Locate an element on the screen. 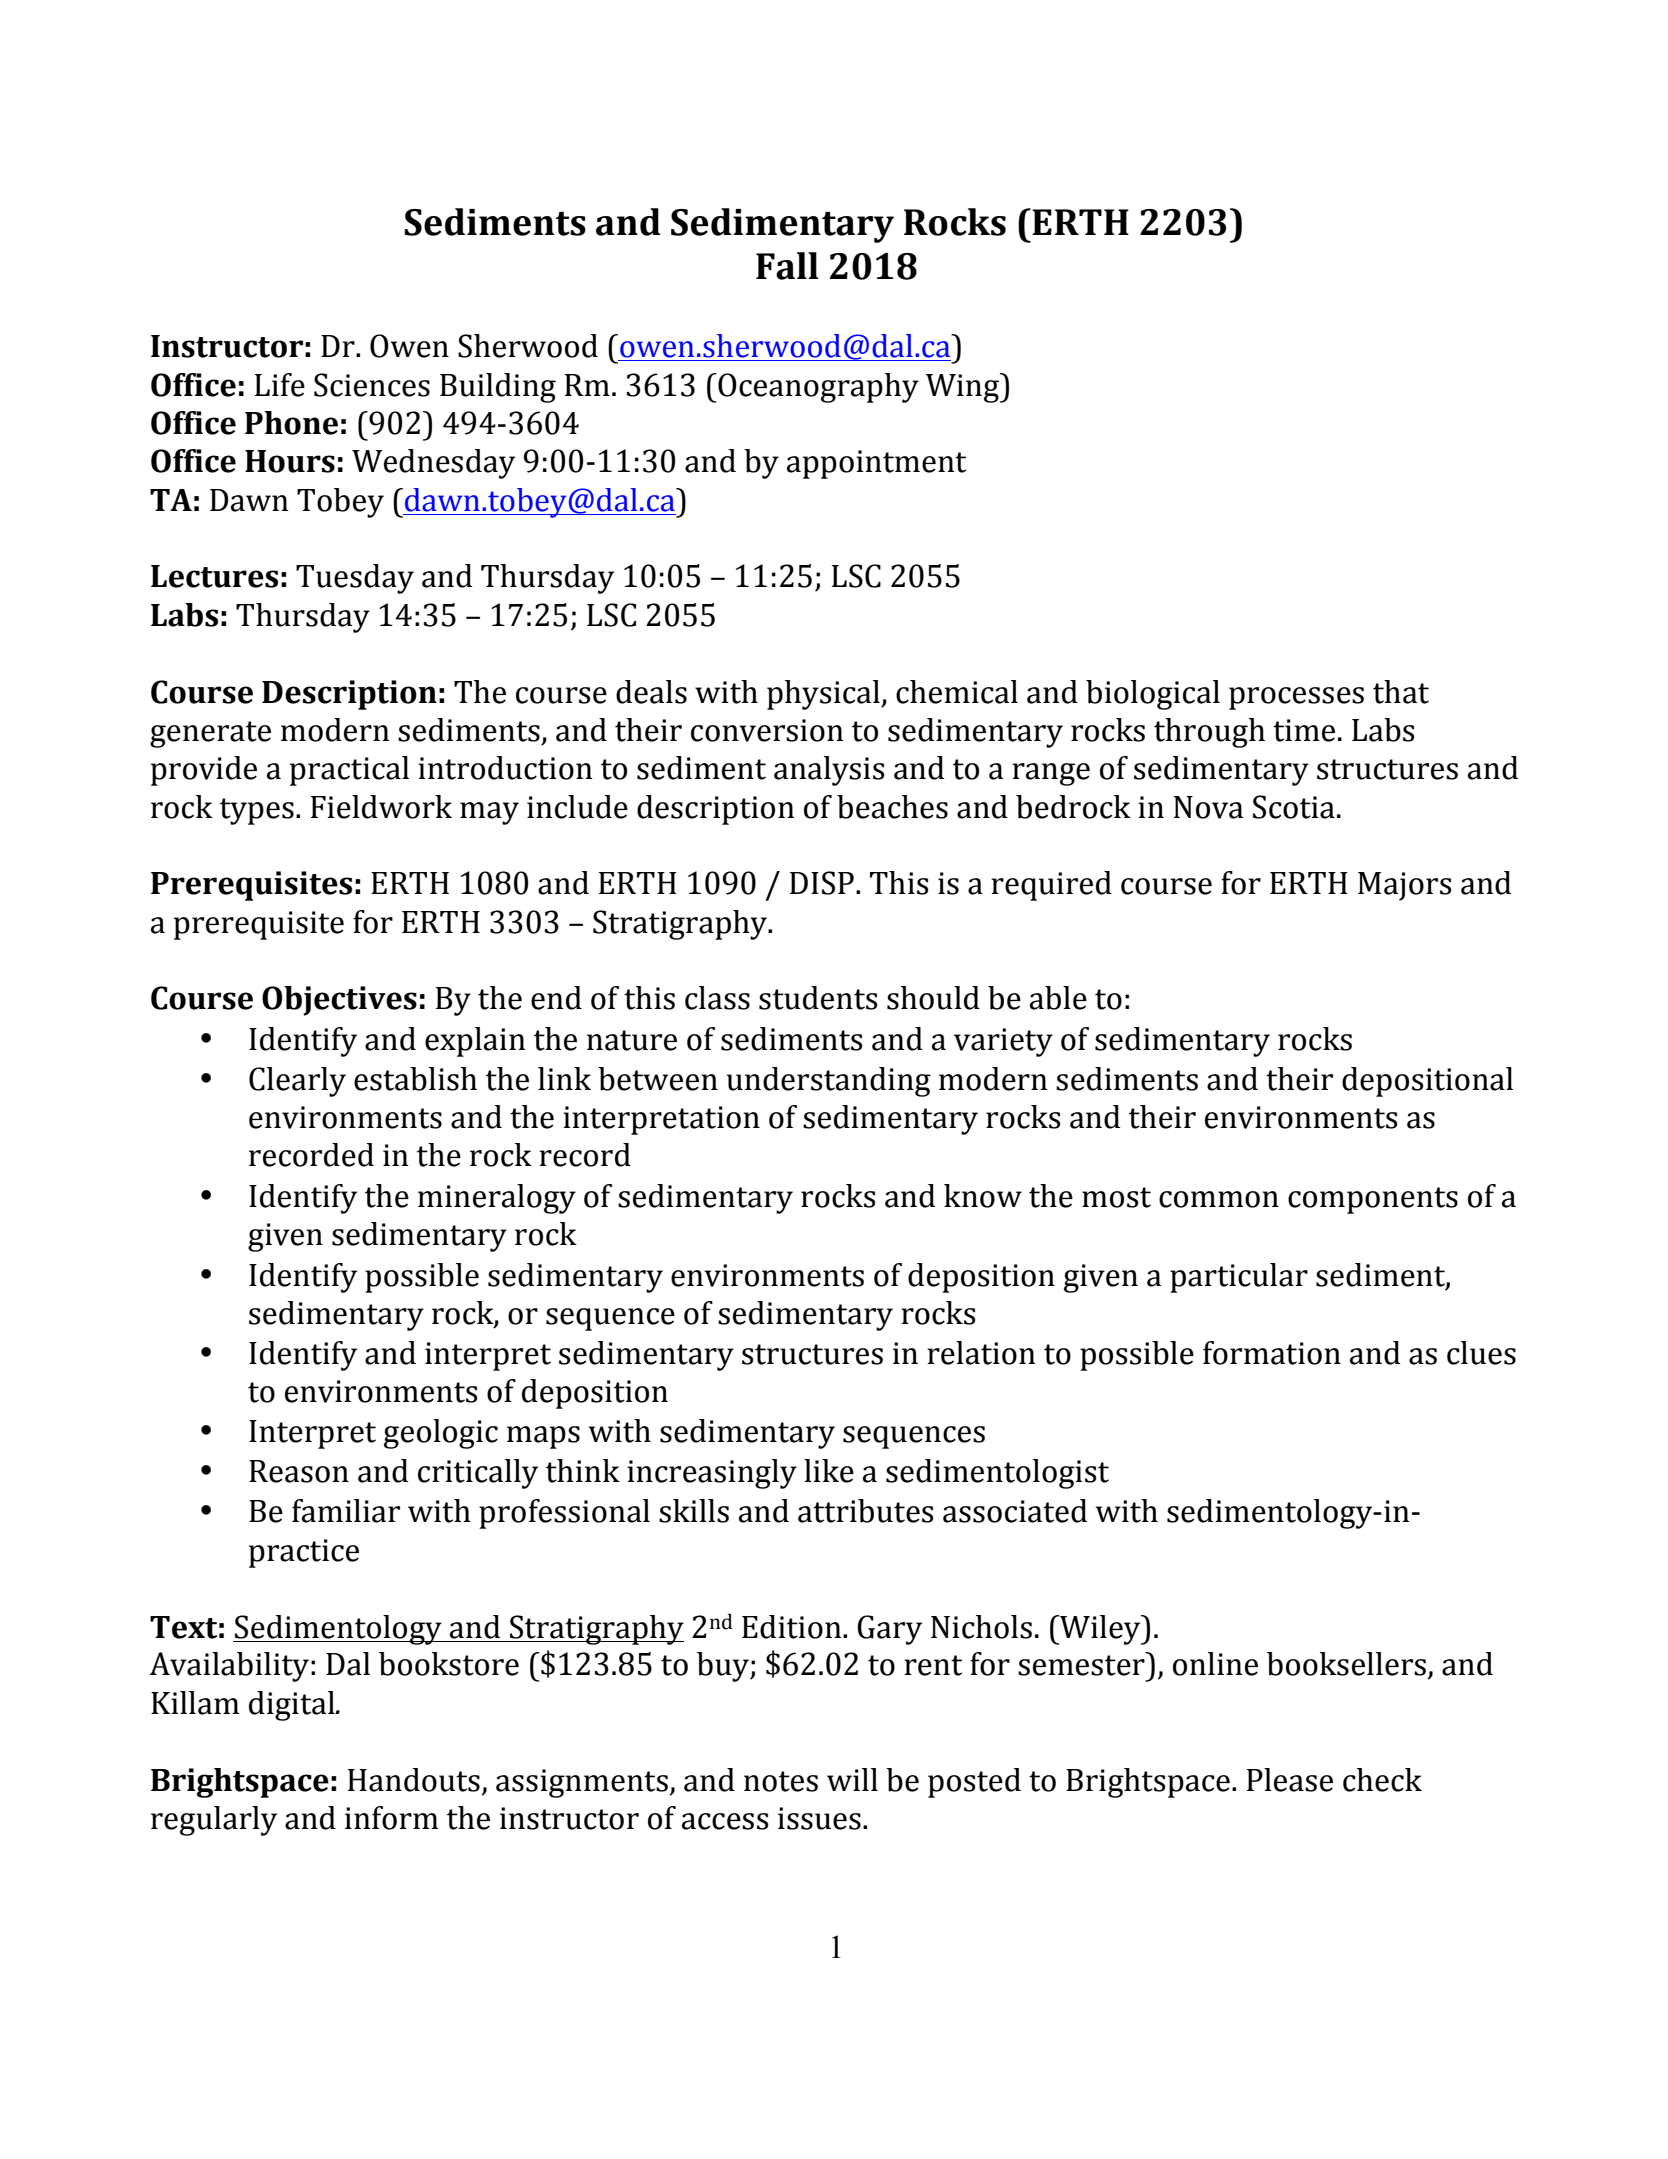 This screenshot has width=1668, height=2159. components is located at coordinates (1373, 1200).
